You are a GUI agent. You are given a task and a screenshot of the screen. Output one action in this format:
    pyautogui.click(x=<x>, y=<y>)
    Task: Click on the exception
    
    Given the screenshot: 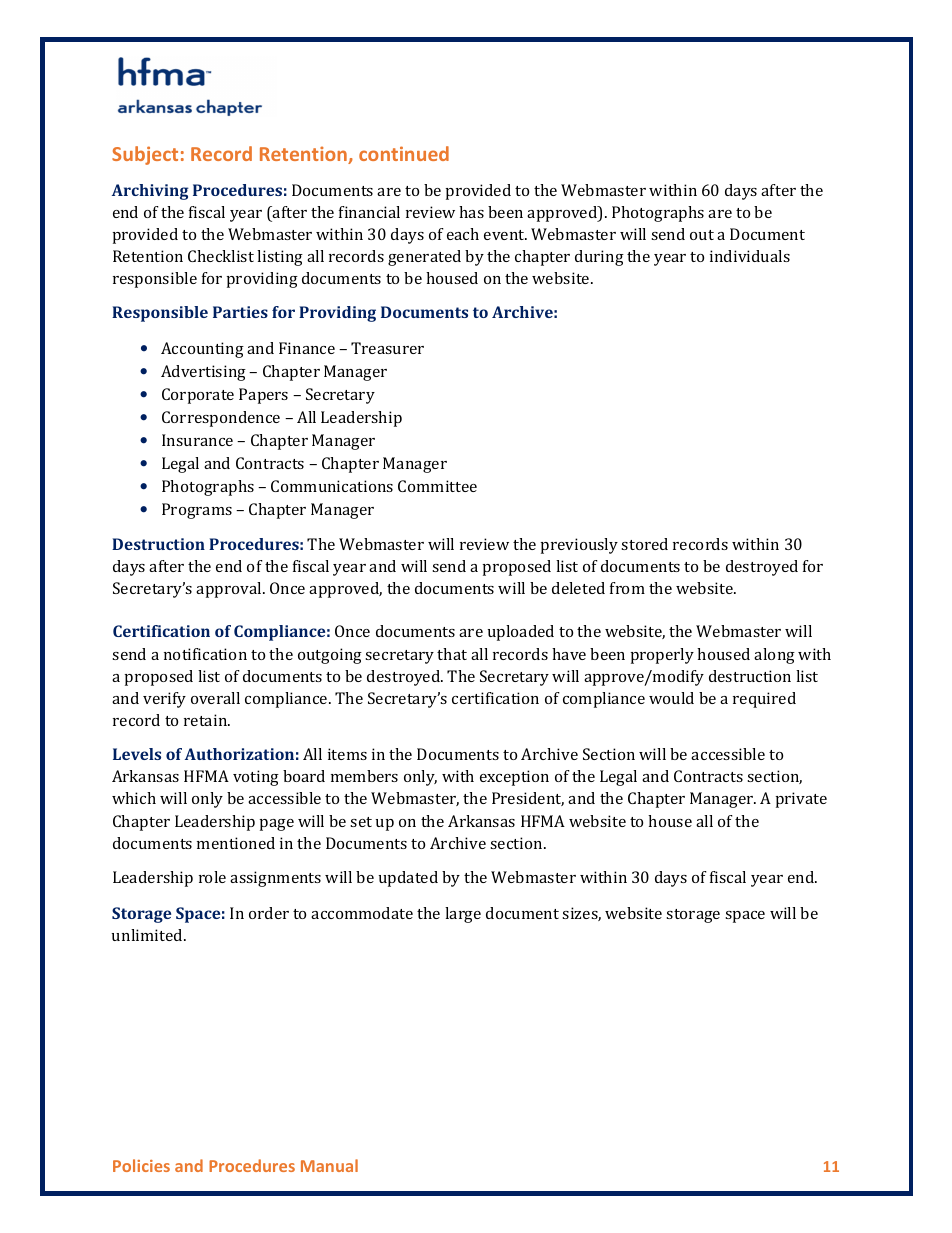 What is the action you would take?
    pyautogui.click(x=514, y=778)
